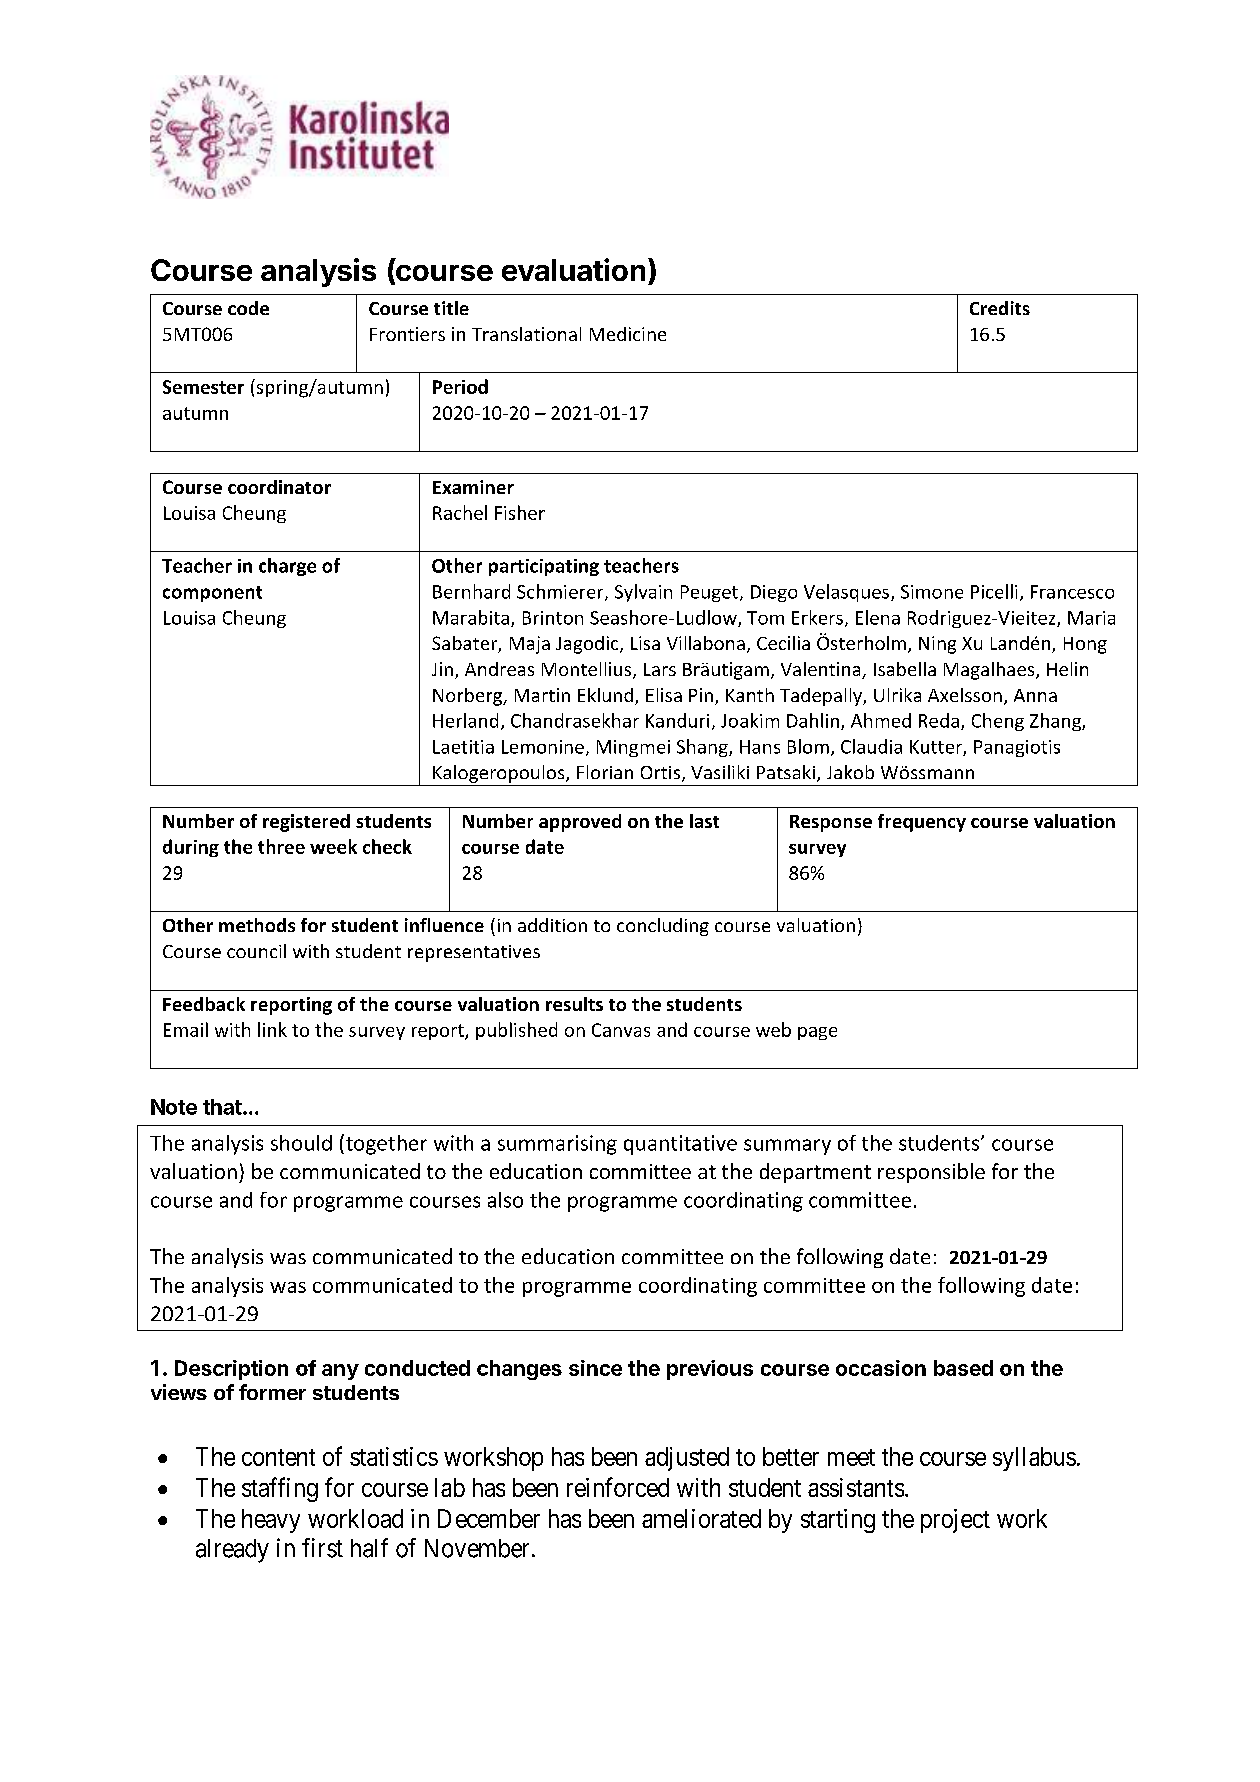 This screenshot has height=1782, width=1260. What do you see at coordinates (922, 823) in the screenshot?
I see `frequency` at bounding box center [922, 823].
